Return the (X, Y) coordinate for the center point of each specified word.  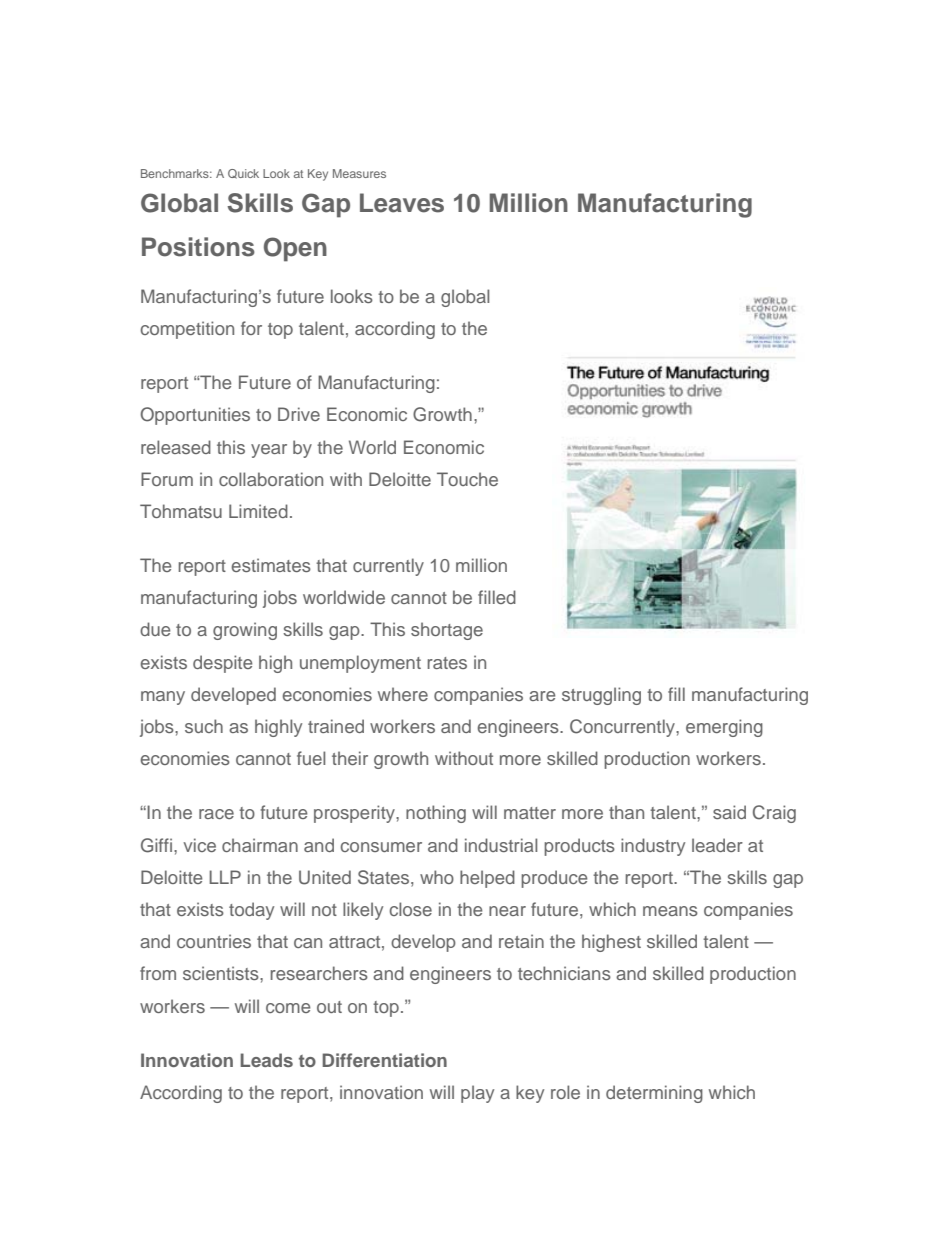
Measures (359, 173)
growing (245, 631)
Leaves (402, 203)
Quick (243, 174)
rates (447, 663)
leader (717, 845)
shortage (447, 631)
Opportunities (195, 416)
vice (199, 845)
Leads (266, 1060)
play (477, 1094)
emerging (724, 728)
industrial (501, 845)
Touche (467, 479)
